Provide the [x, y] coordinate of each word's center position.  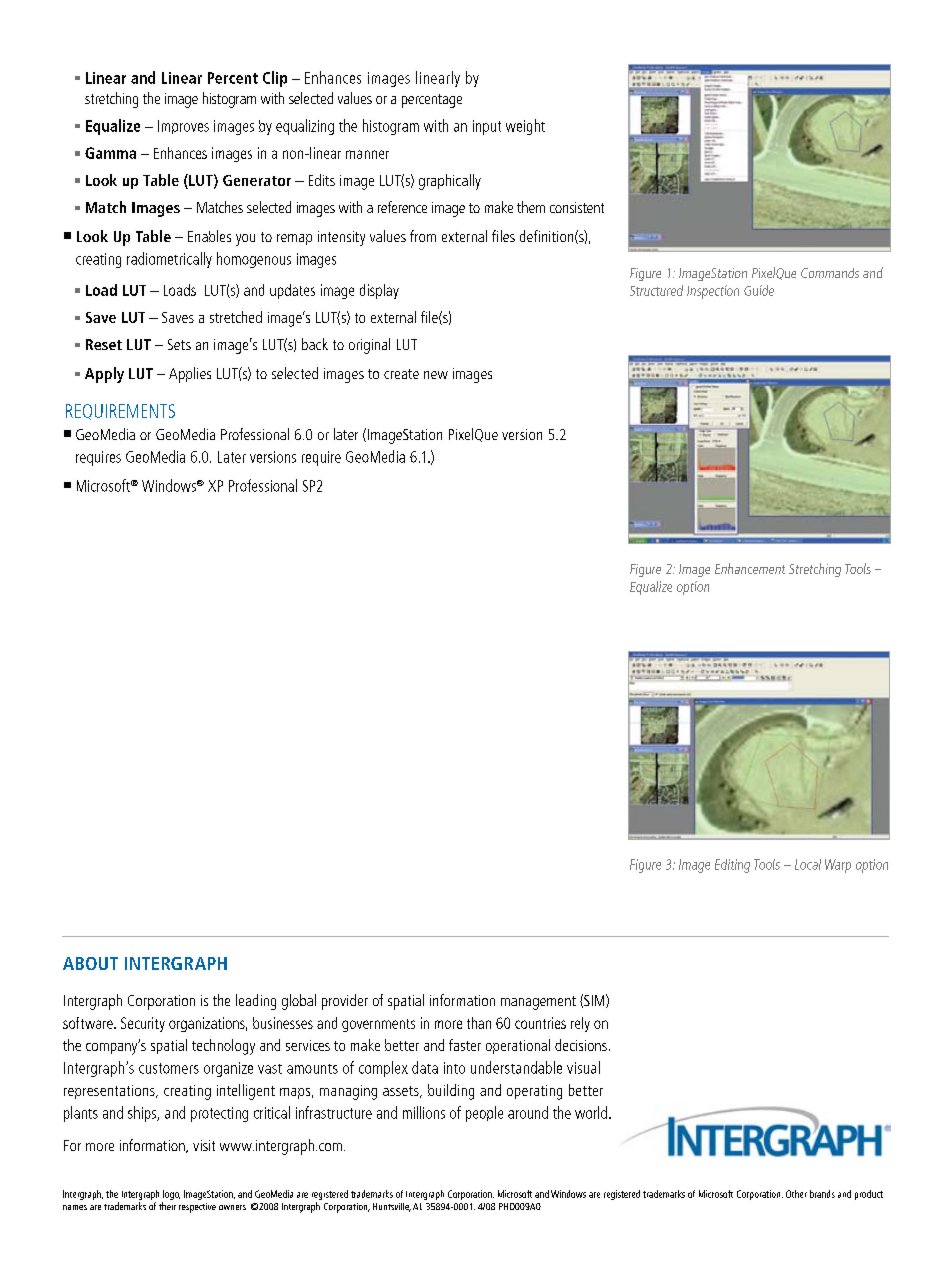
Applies [190, 375]
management [538, 1003]
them [531, 207]
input [487, 127]
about [90, 963]
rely [580, 1024]
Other [796, 1194]
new [436, 375]
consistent [577, 207]
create [401, 374]
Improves [183, 127]
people [484, 1114]
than [479, 1023]
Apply [104, 375]
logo [171, 1196]
